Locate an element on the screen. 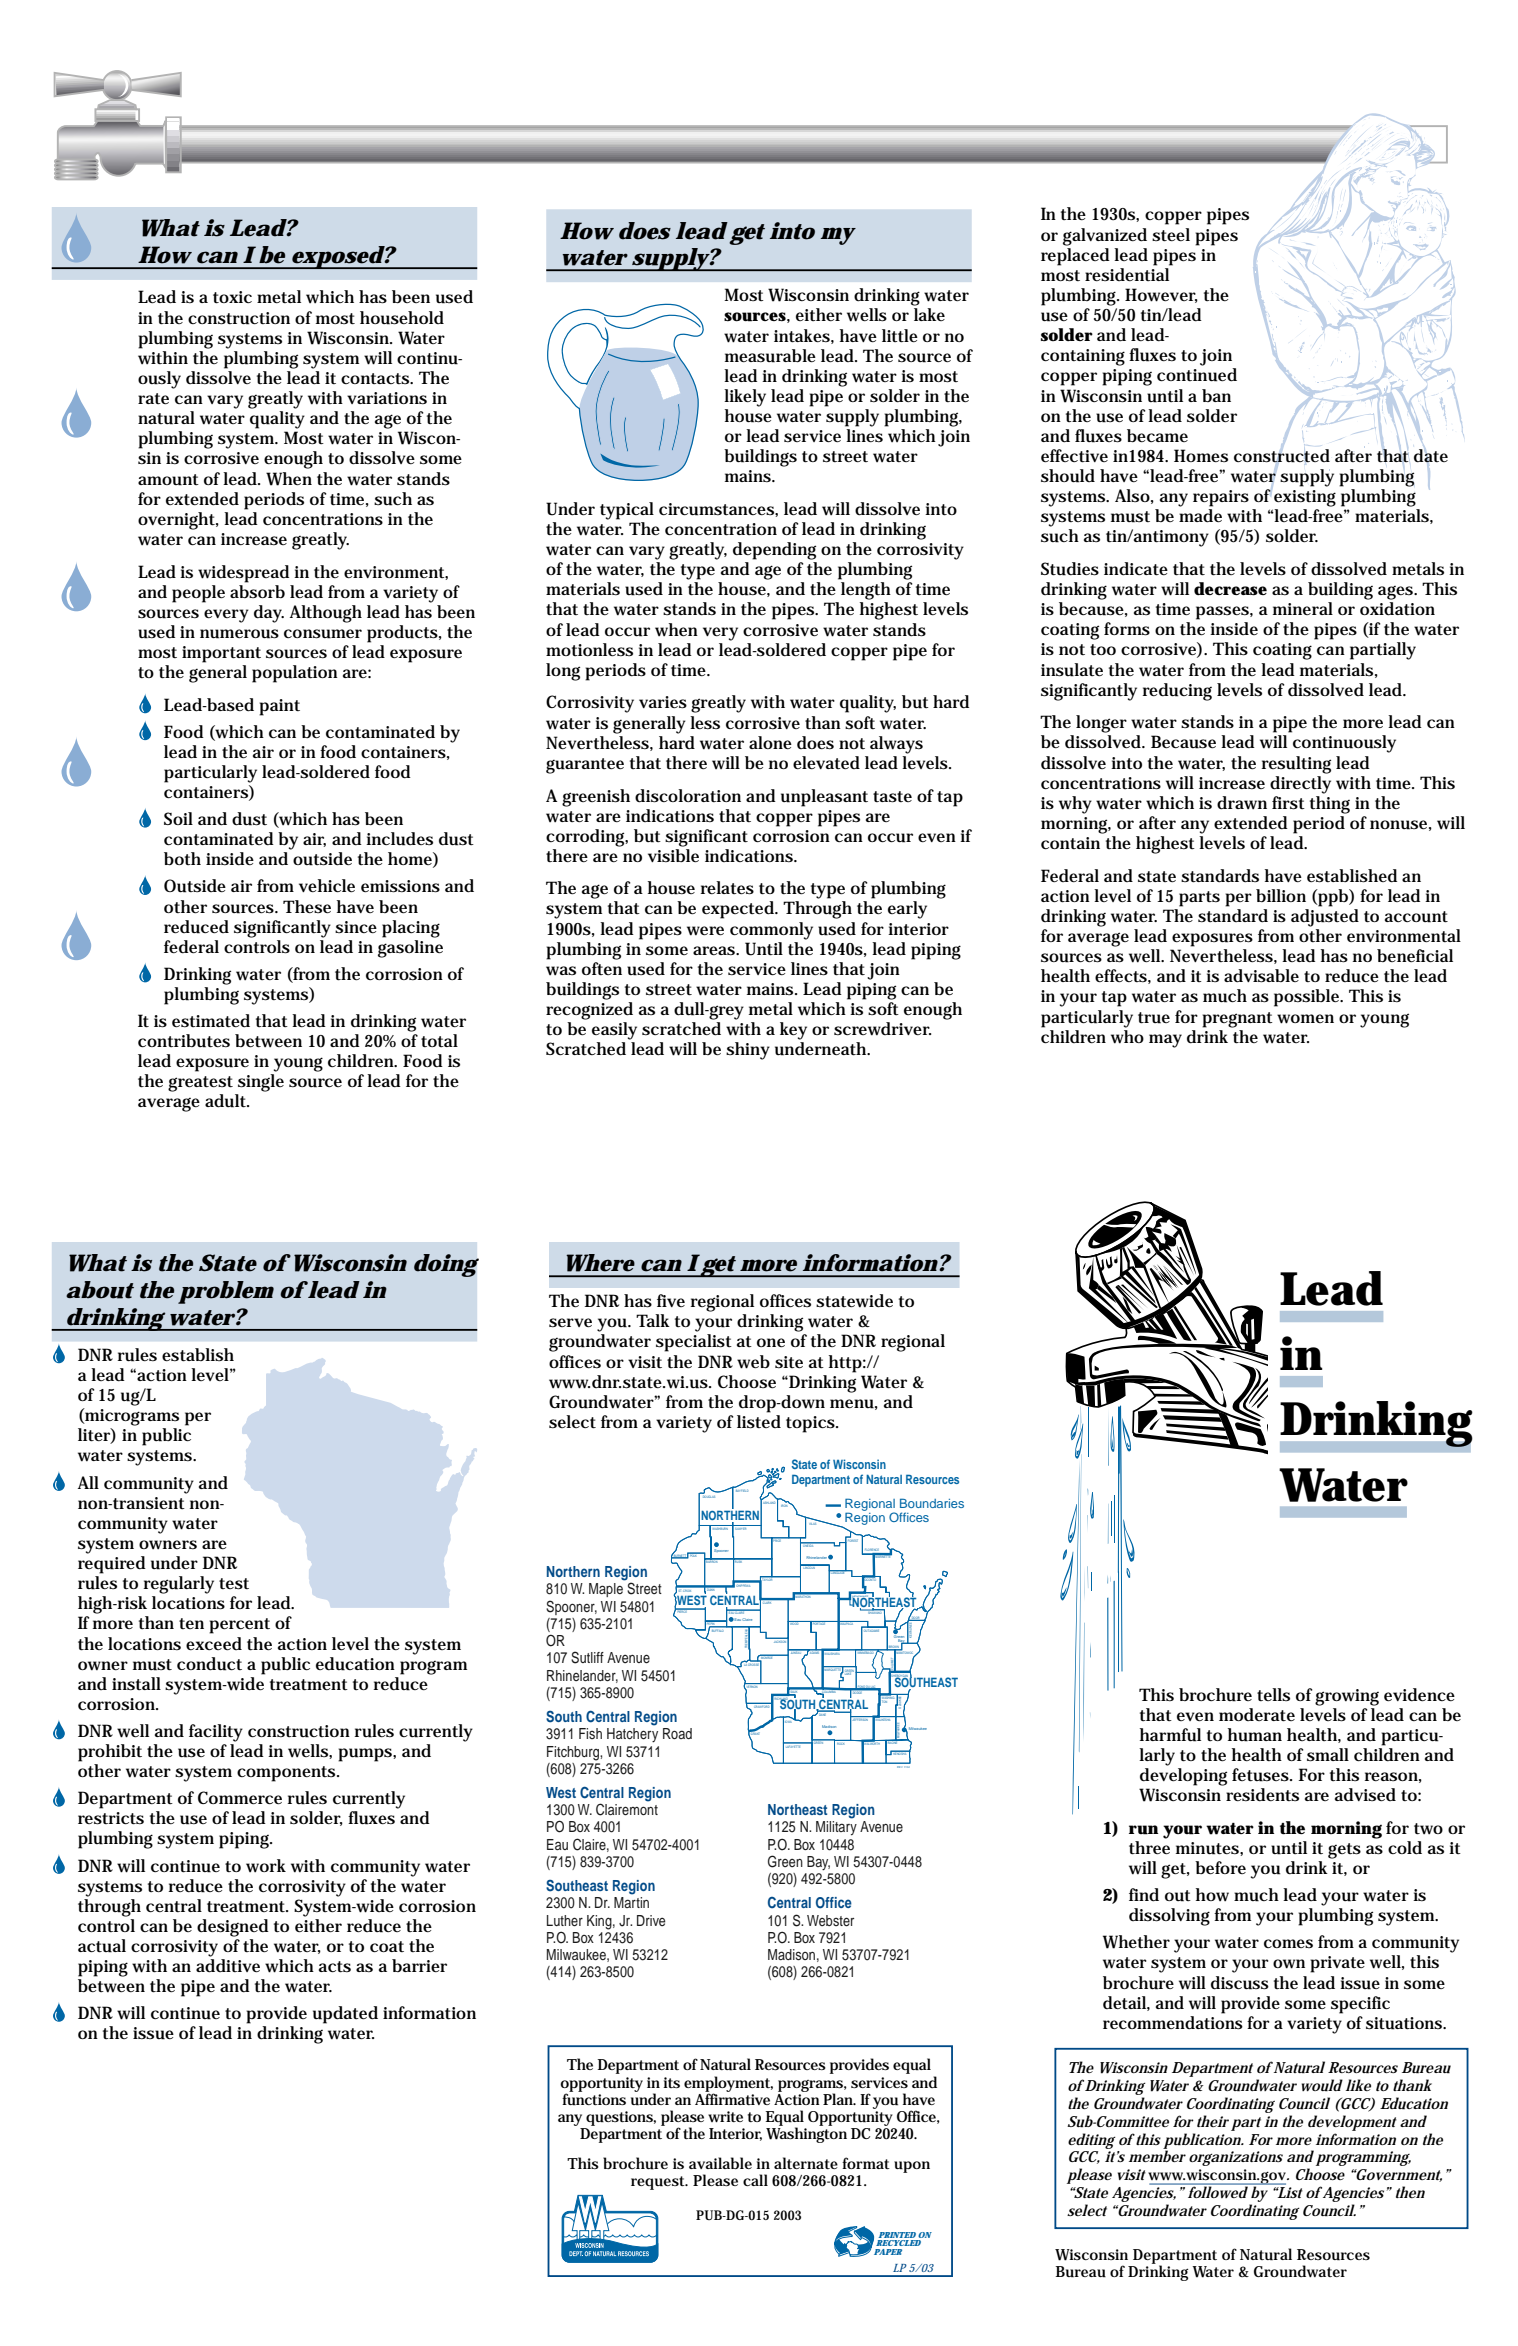  resulting is located at coordinates (1296, 765).
